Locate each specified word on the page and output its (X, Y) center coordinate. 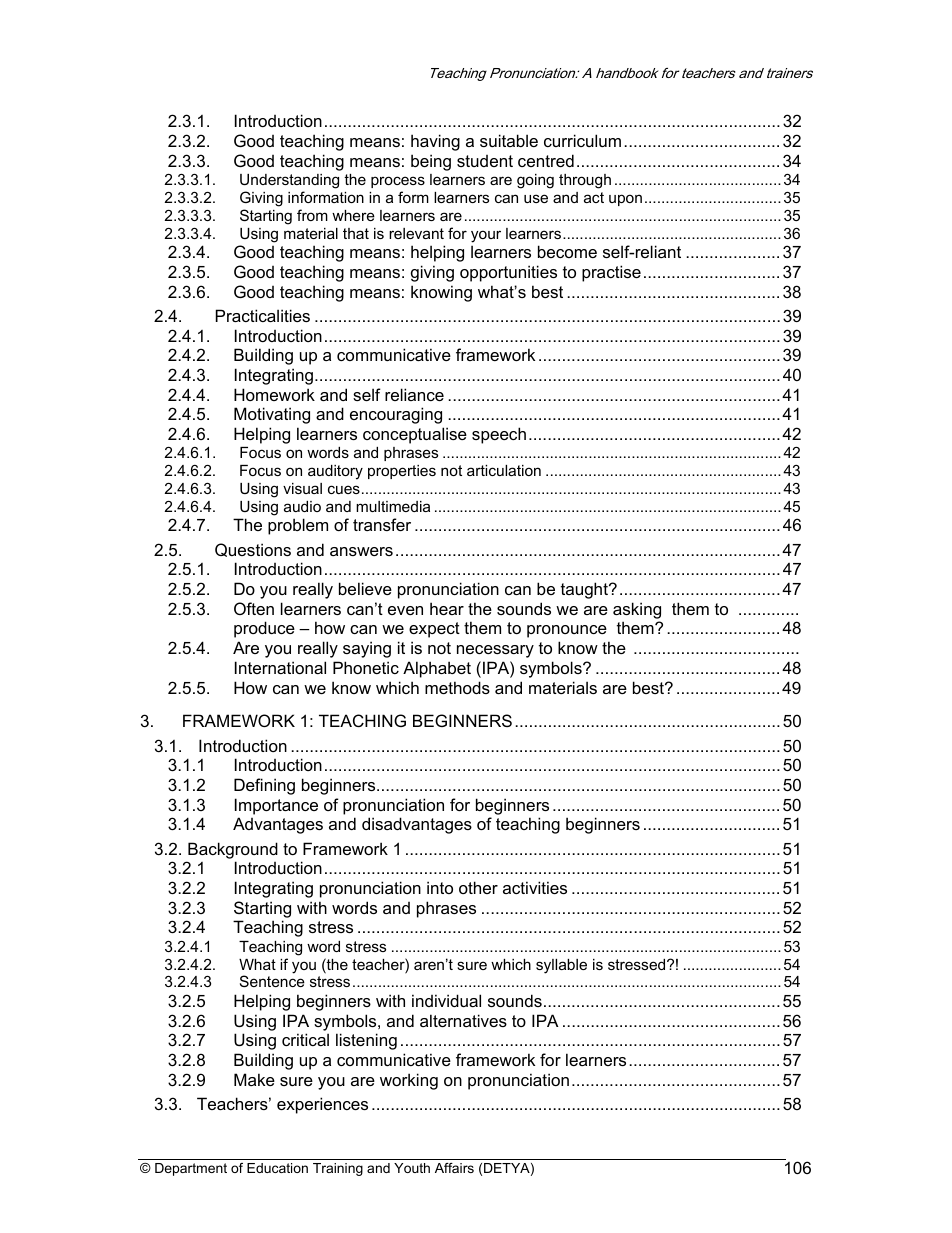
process (398, 182)
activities (535, 887)
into (440, 887)
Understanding (289, 181)
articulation (504, 470)
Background (233, 850)
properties (402, 472)
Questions (253, 550)
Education (277, 1168)
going (535, 181)
